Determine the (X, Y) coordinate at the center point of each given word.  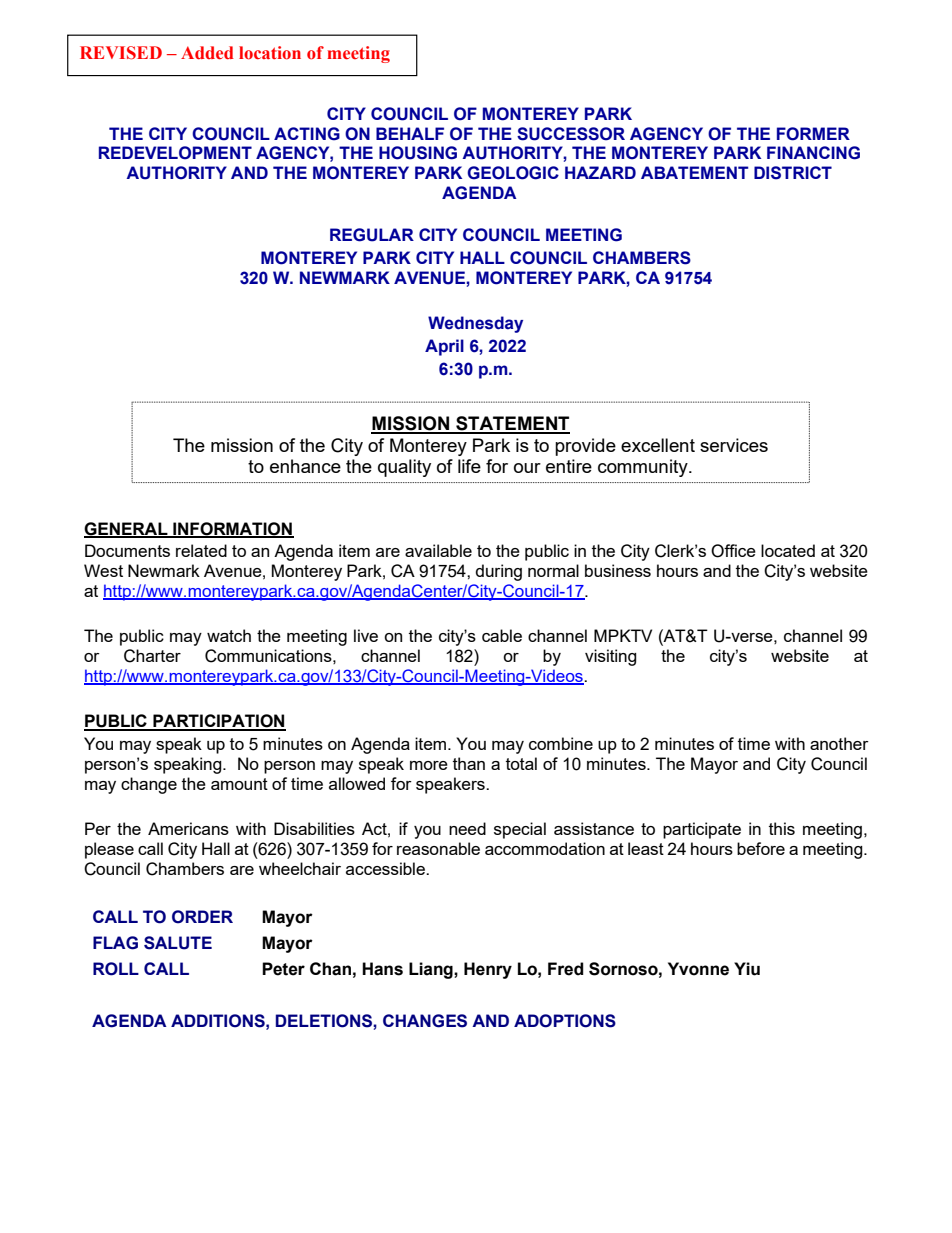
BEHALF (410, 133)
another (839, 743)
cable (502, 635)
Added (207, 53)
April (444, 347)
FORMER (813, 134)
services (734, 445)
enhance (305, 466)
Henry (488, 970)
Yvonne (698, 969)
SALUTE (178, 943)
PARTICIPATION (218, 722)
